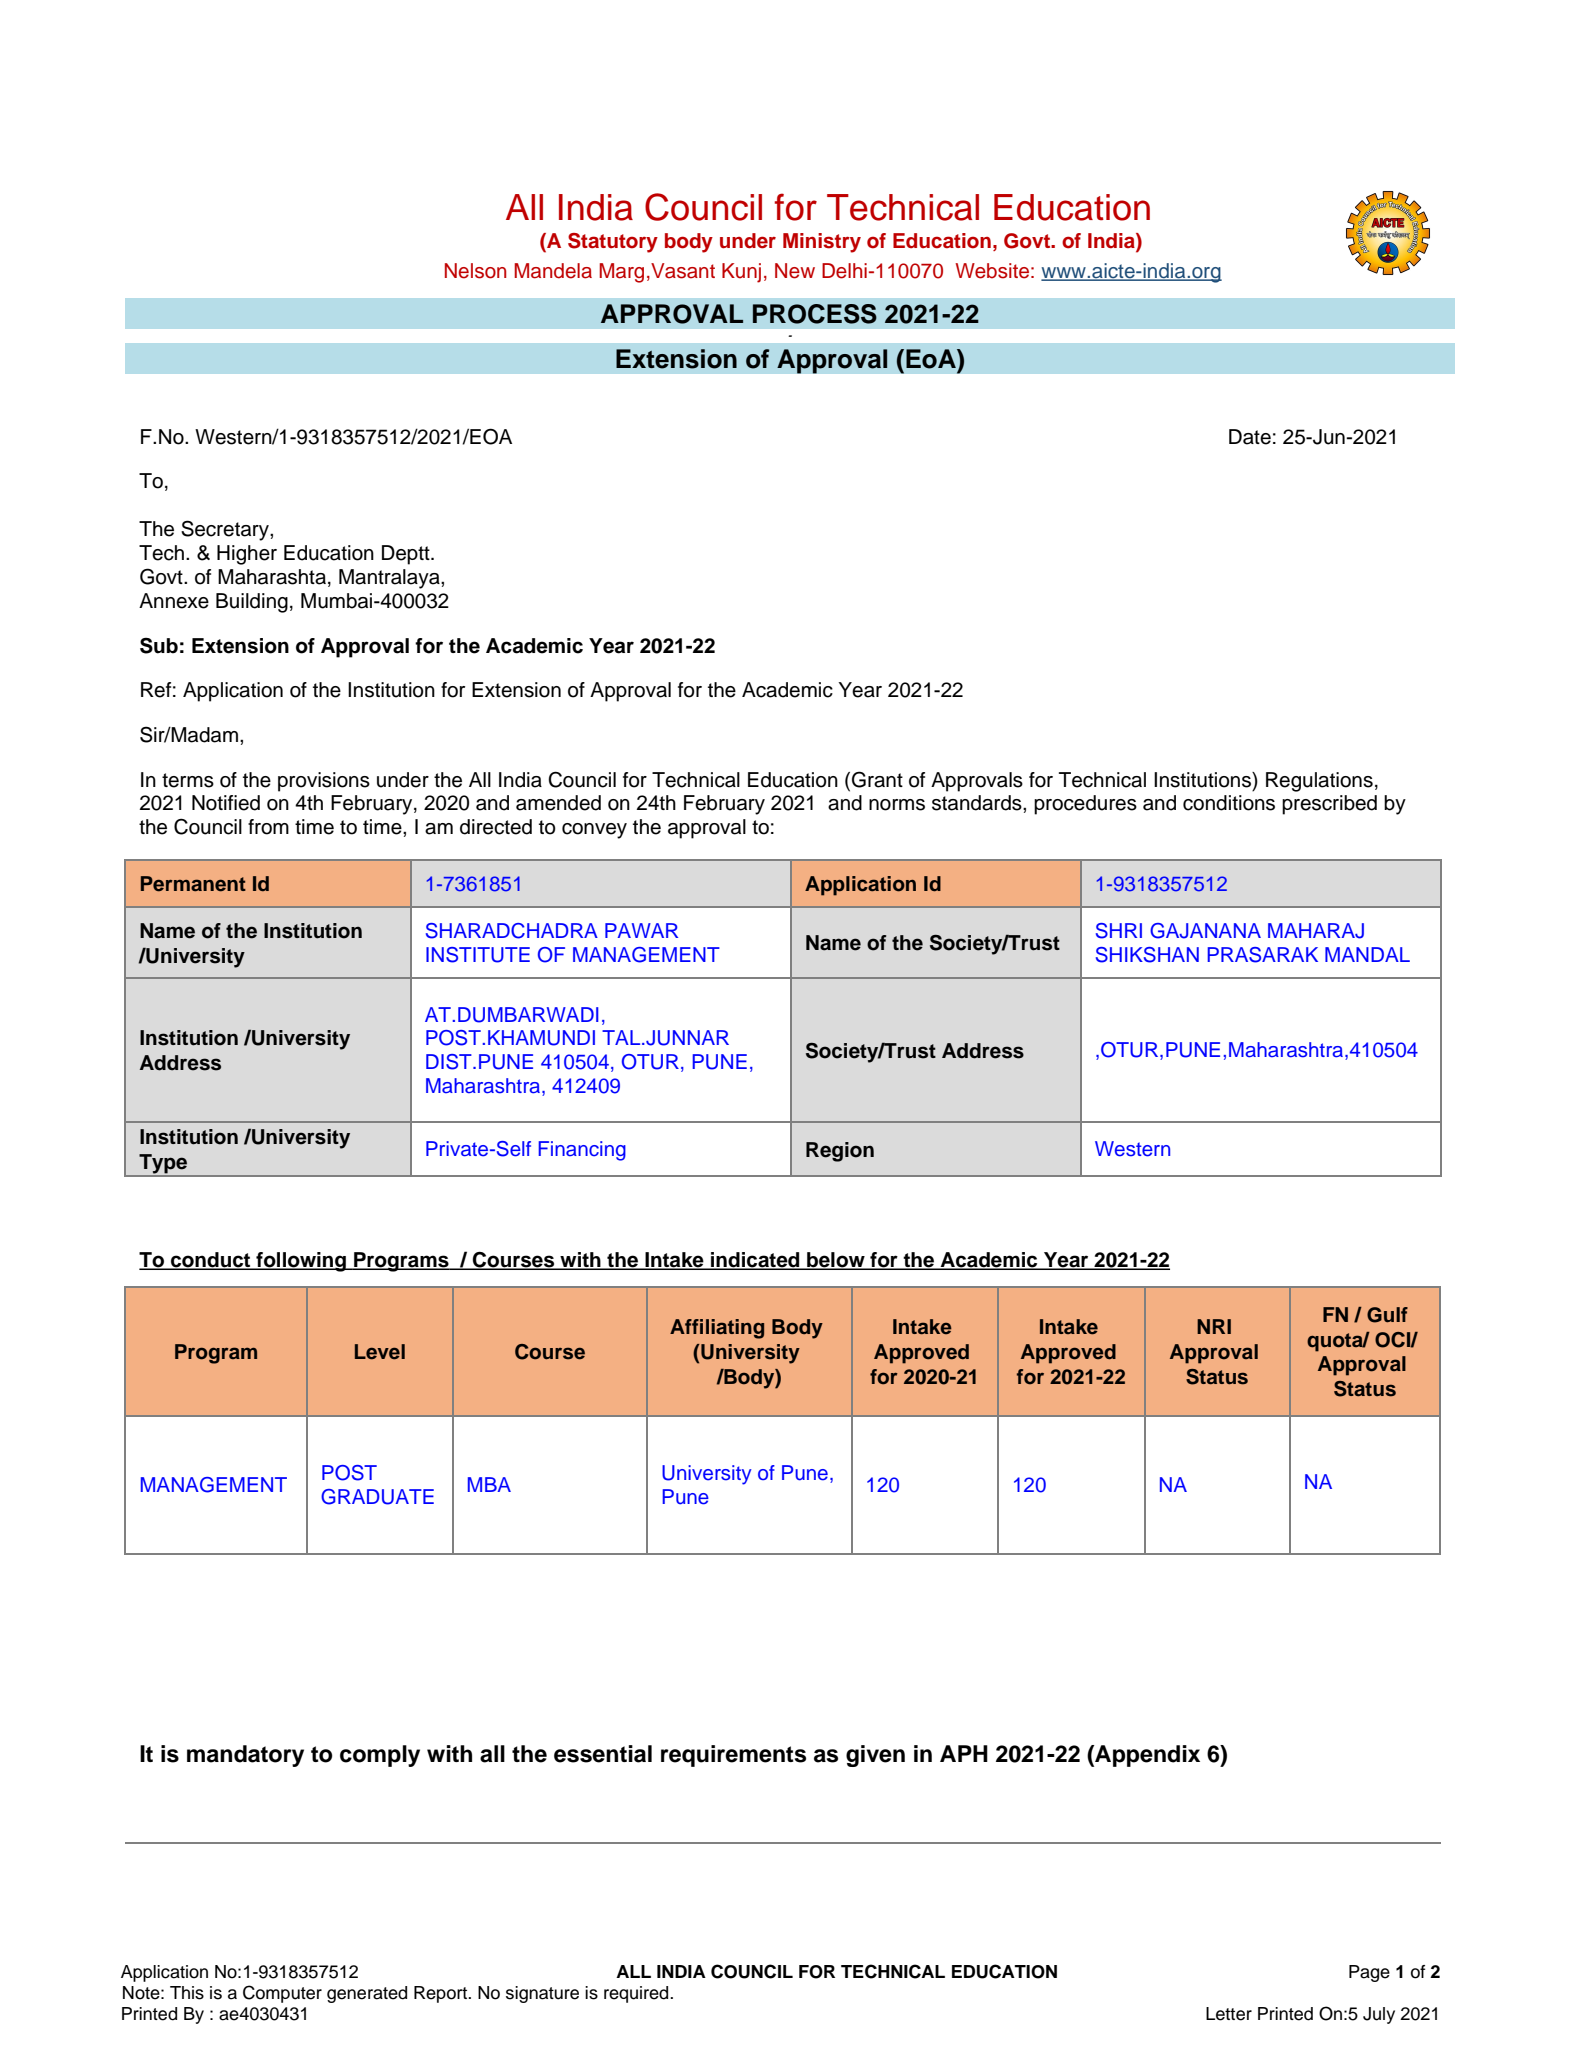 The width and height of the image is (1580, 2045). I want to click on New, so click(795, 271).
